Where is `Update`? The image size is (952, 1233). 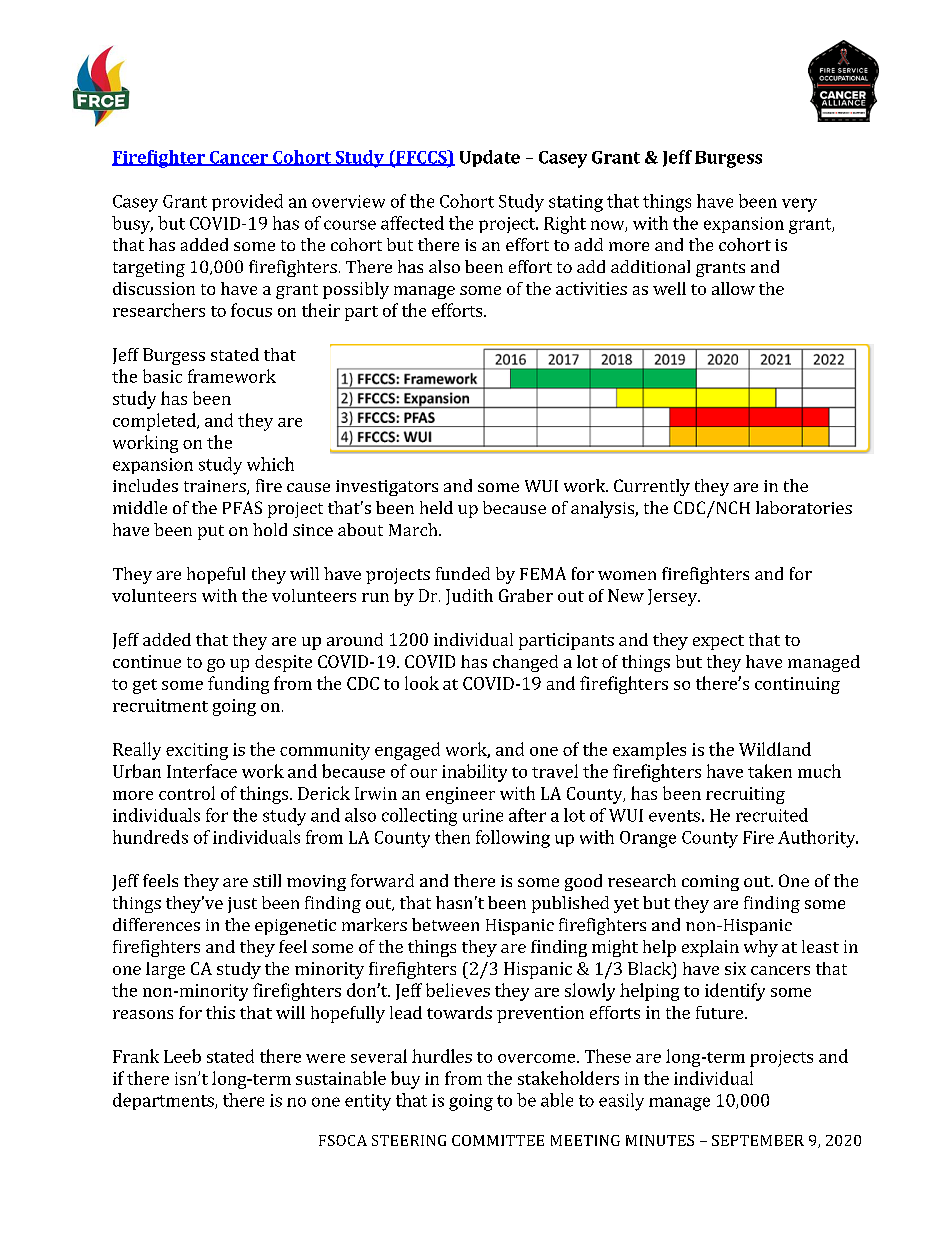
Update is located at coordinates (490, 158).
